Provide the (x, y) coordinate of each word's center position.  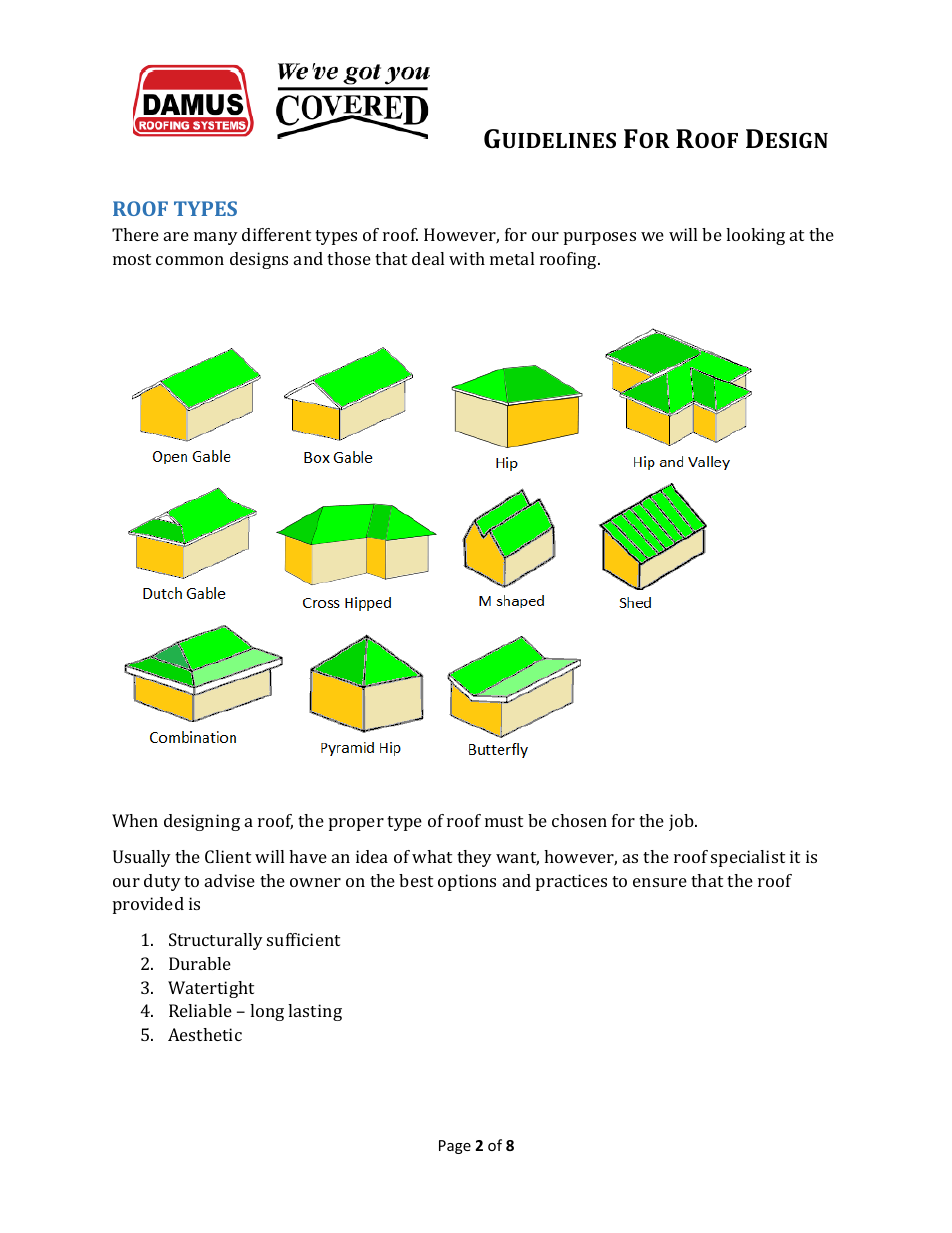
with (467, 258)
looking (755, 236)
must (504, 821)
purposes (600, 238)
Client (228, 856)
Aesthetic (205, 1034)
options (467, 882)
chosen (579, 820)
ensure (660, 882)
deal (428, 258)
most (132, 259)
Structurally (216, 941)
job (682, 822)
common (190, 260)
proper (356, 824)
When (135, 820)
